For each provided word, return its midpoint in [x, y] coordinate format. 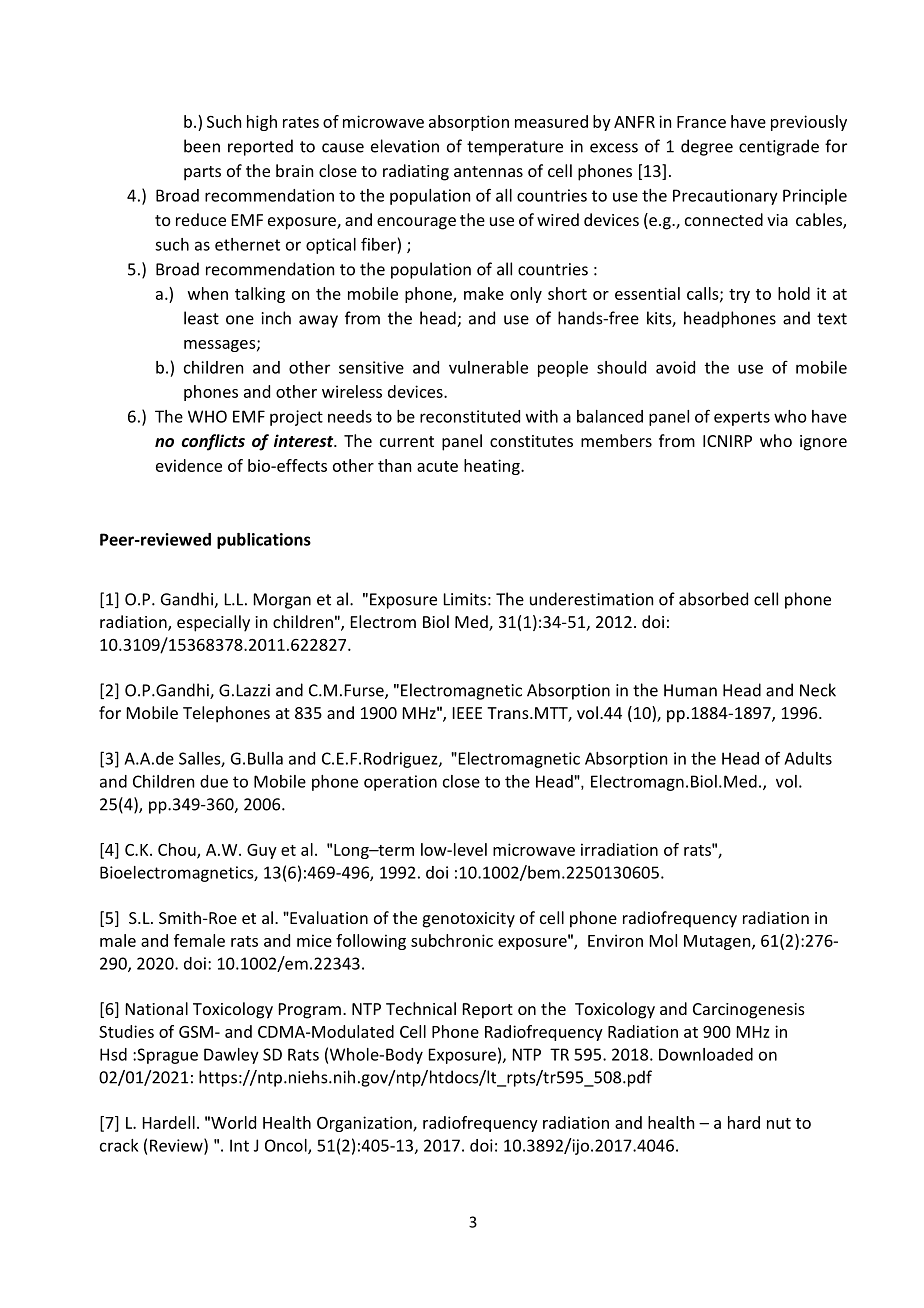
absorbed [713, 599]
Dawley [231, 1056]
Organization [365, 1124]
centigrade [779, 147]
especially [213, 623]
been [202, 146]
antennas [488, 171]
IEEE [467, 713]
